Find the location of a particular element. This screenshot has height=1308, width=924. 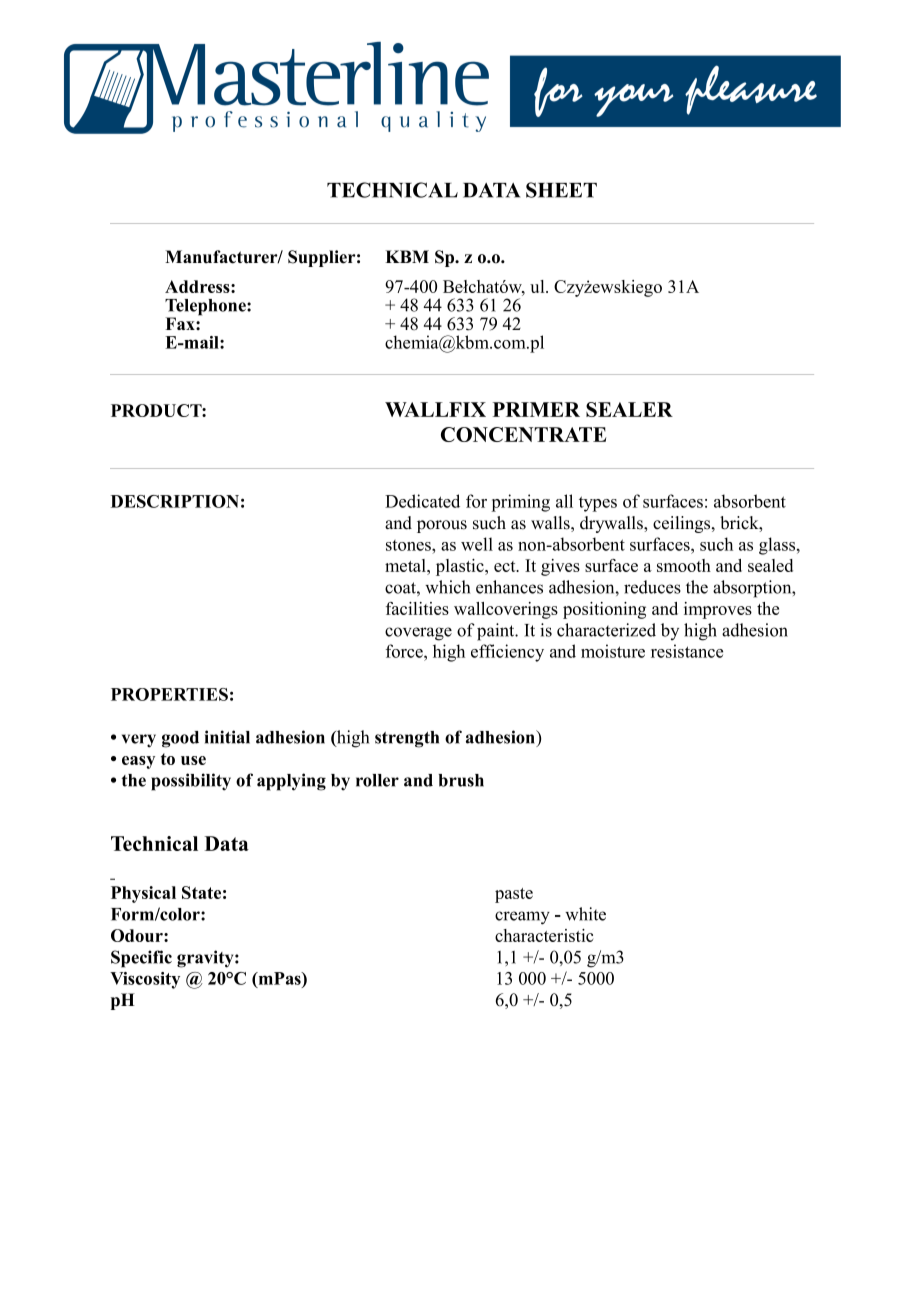

SEALER is located at coordinates (629, 409).
